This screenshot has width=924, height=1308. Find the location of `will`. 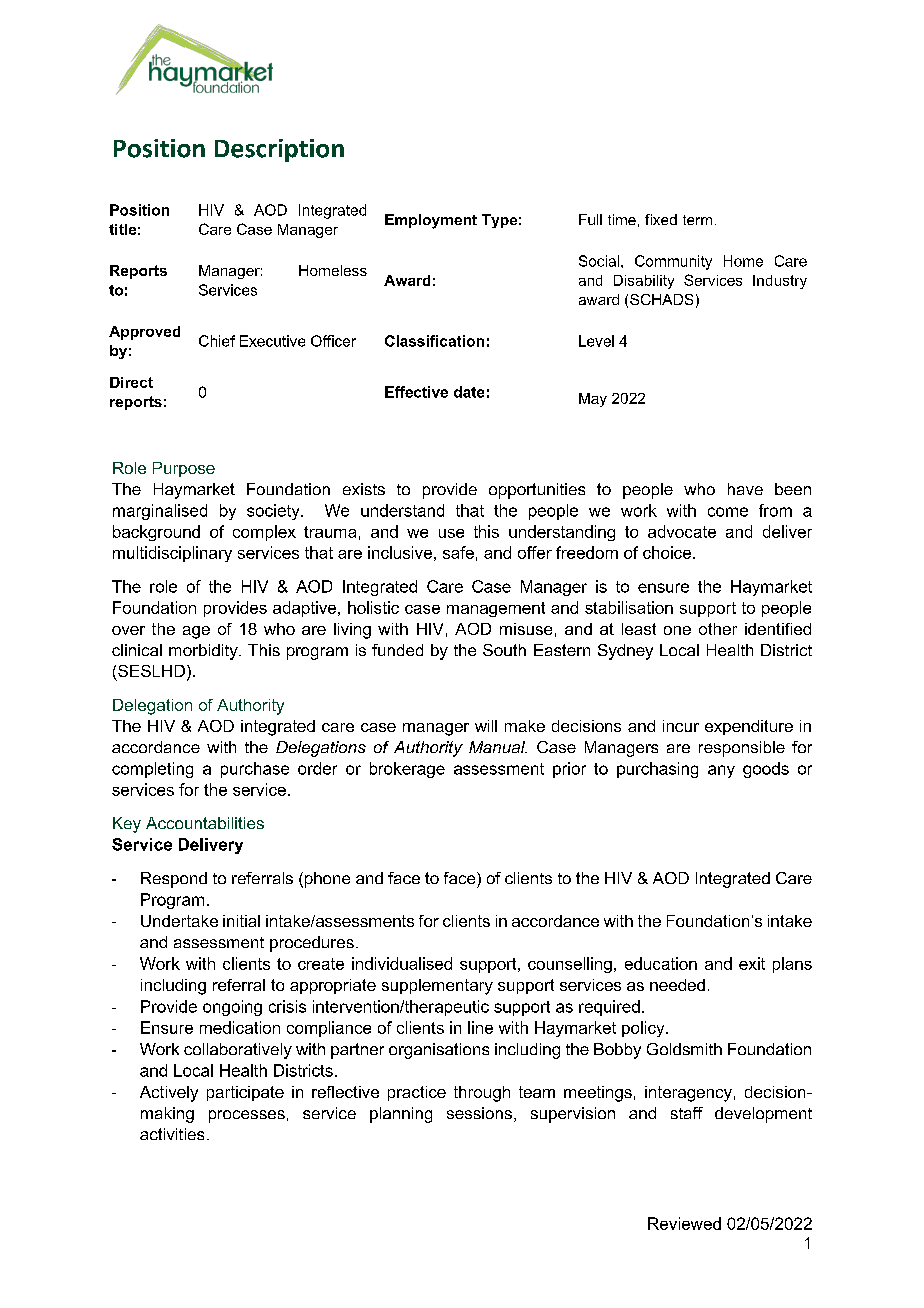

will is located at coordinates (486, 726).
